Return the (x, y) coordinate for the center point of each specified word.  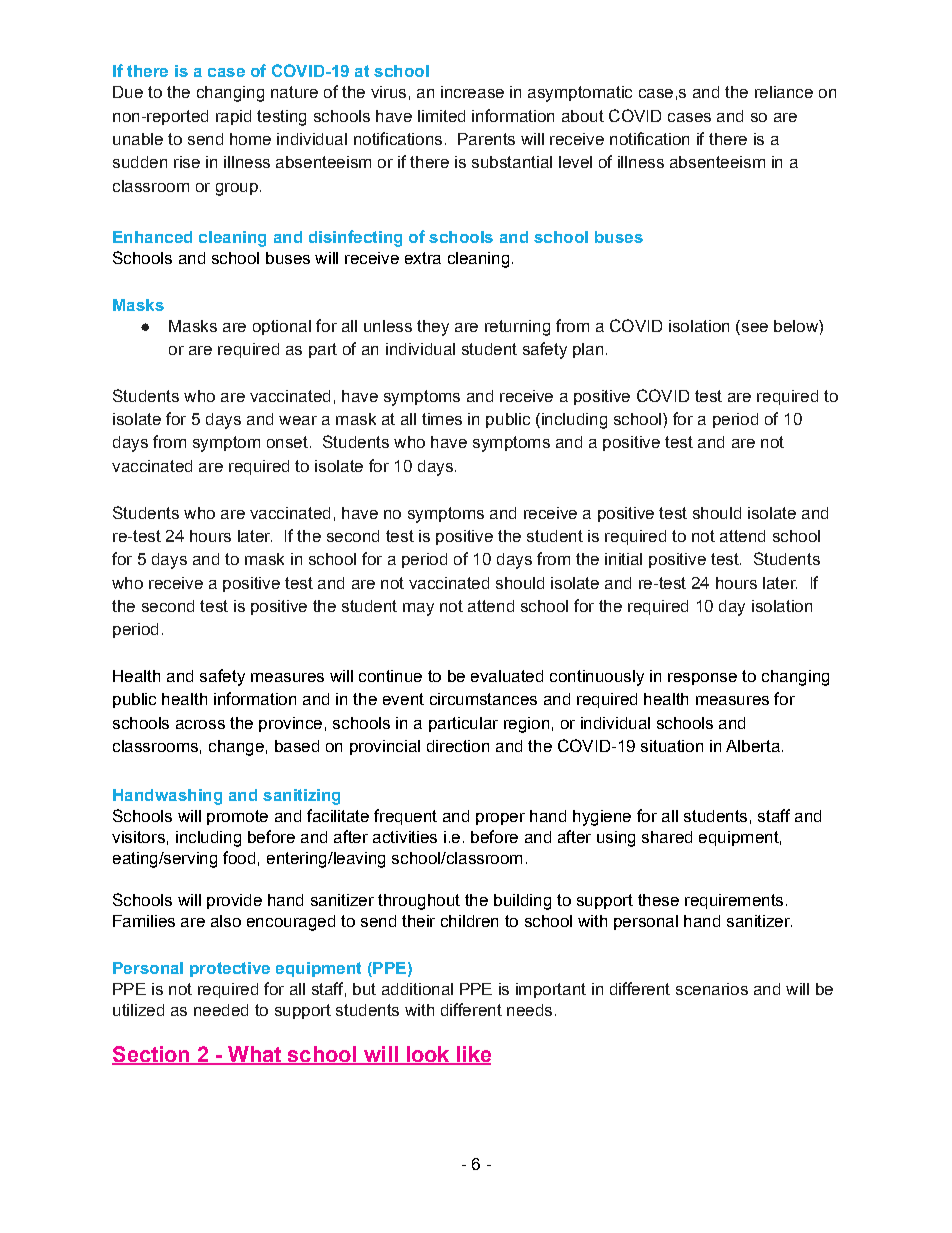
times (442, 419)
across (200, 724)
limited (441, 116)
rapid (233, 117)
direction (458, 746)
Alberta (753, 746)
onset (287, 442)
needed (221, 1010)
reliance (784, 92)
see (753, 326)
